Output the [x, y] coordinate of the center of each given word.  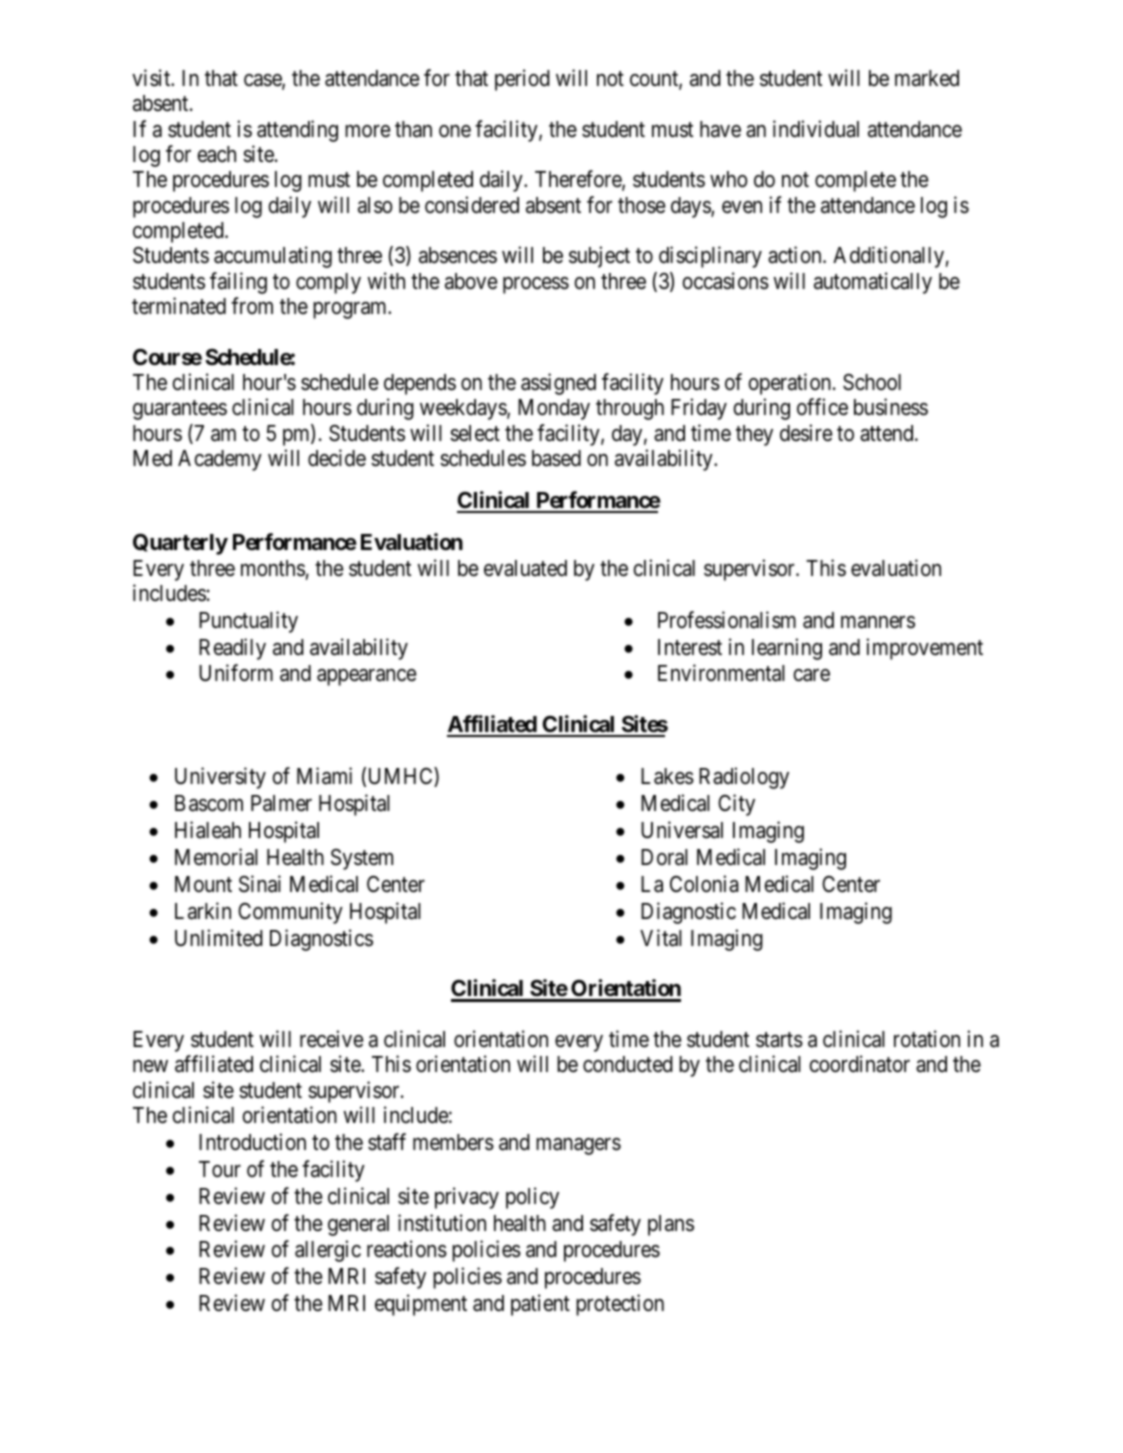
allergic [328, 1251]
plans [671, 1225]
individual [816, 129]
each [216, 154]
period [522, 80]
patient [540, 1305]
